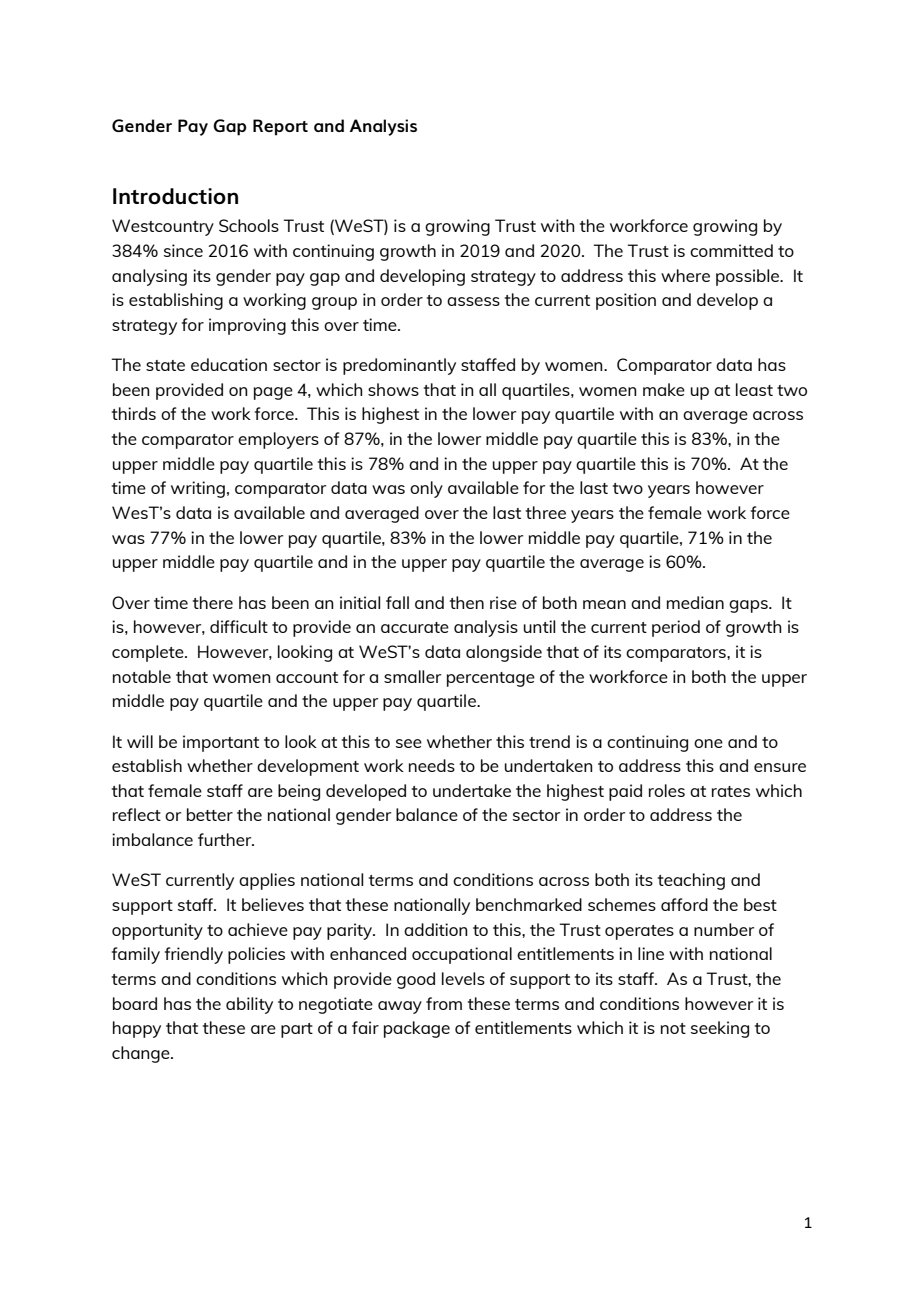 This screenshot has height=1308, width=924. I want to click on make, so click(664, 389).
